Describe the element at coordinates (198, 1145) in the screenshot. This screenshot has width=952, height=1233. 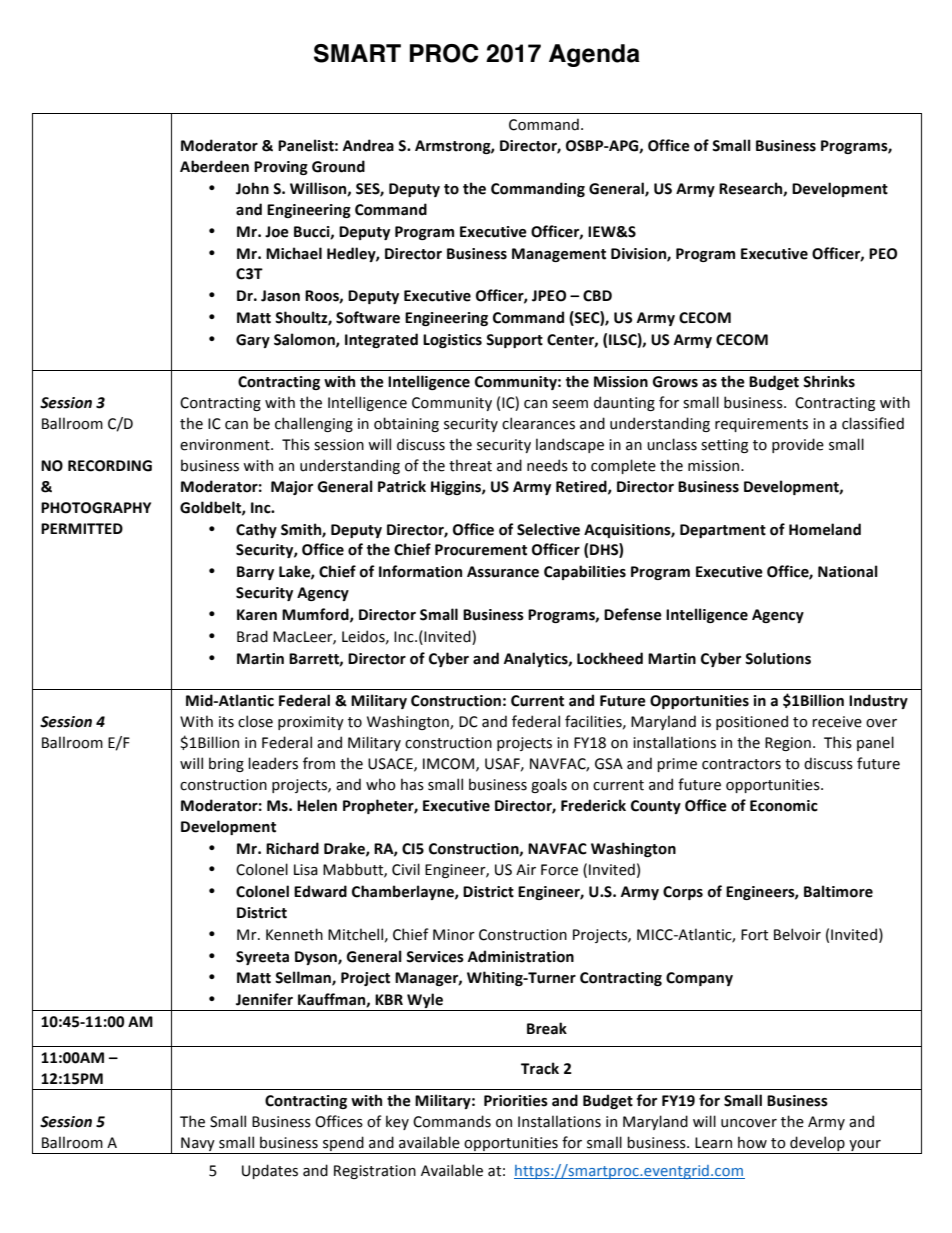
I see `Navy` at that location.
